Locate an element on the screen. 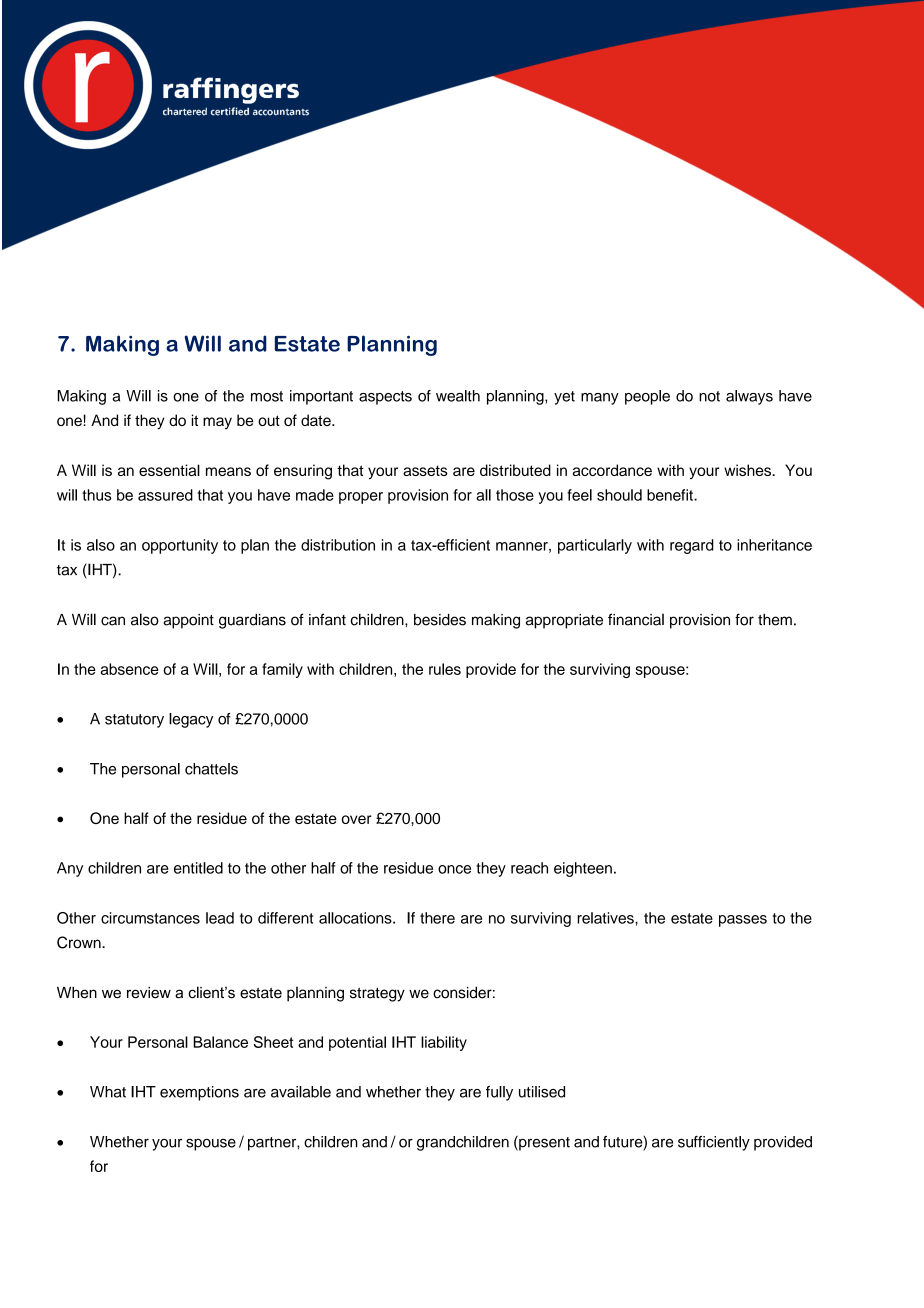 This screenshot has height=1308, width=924. over is located at coordinates (357, 819).
